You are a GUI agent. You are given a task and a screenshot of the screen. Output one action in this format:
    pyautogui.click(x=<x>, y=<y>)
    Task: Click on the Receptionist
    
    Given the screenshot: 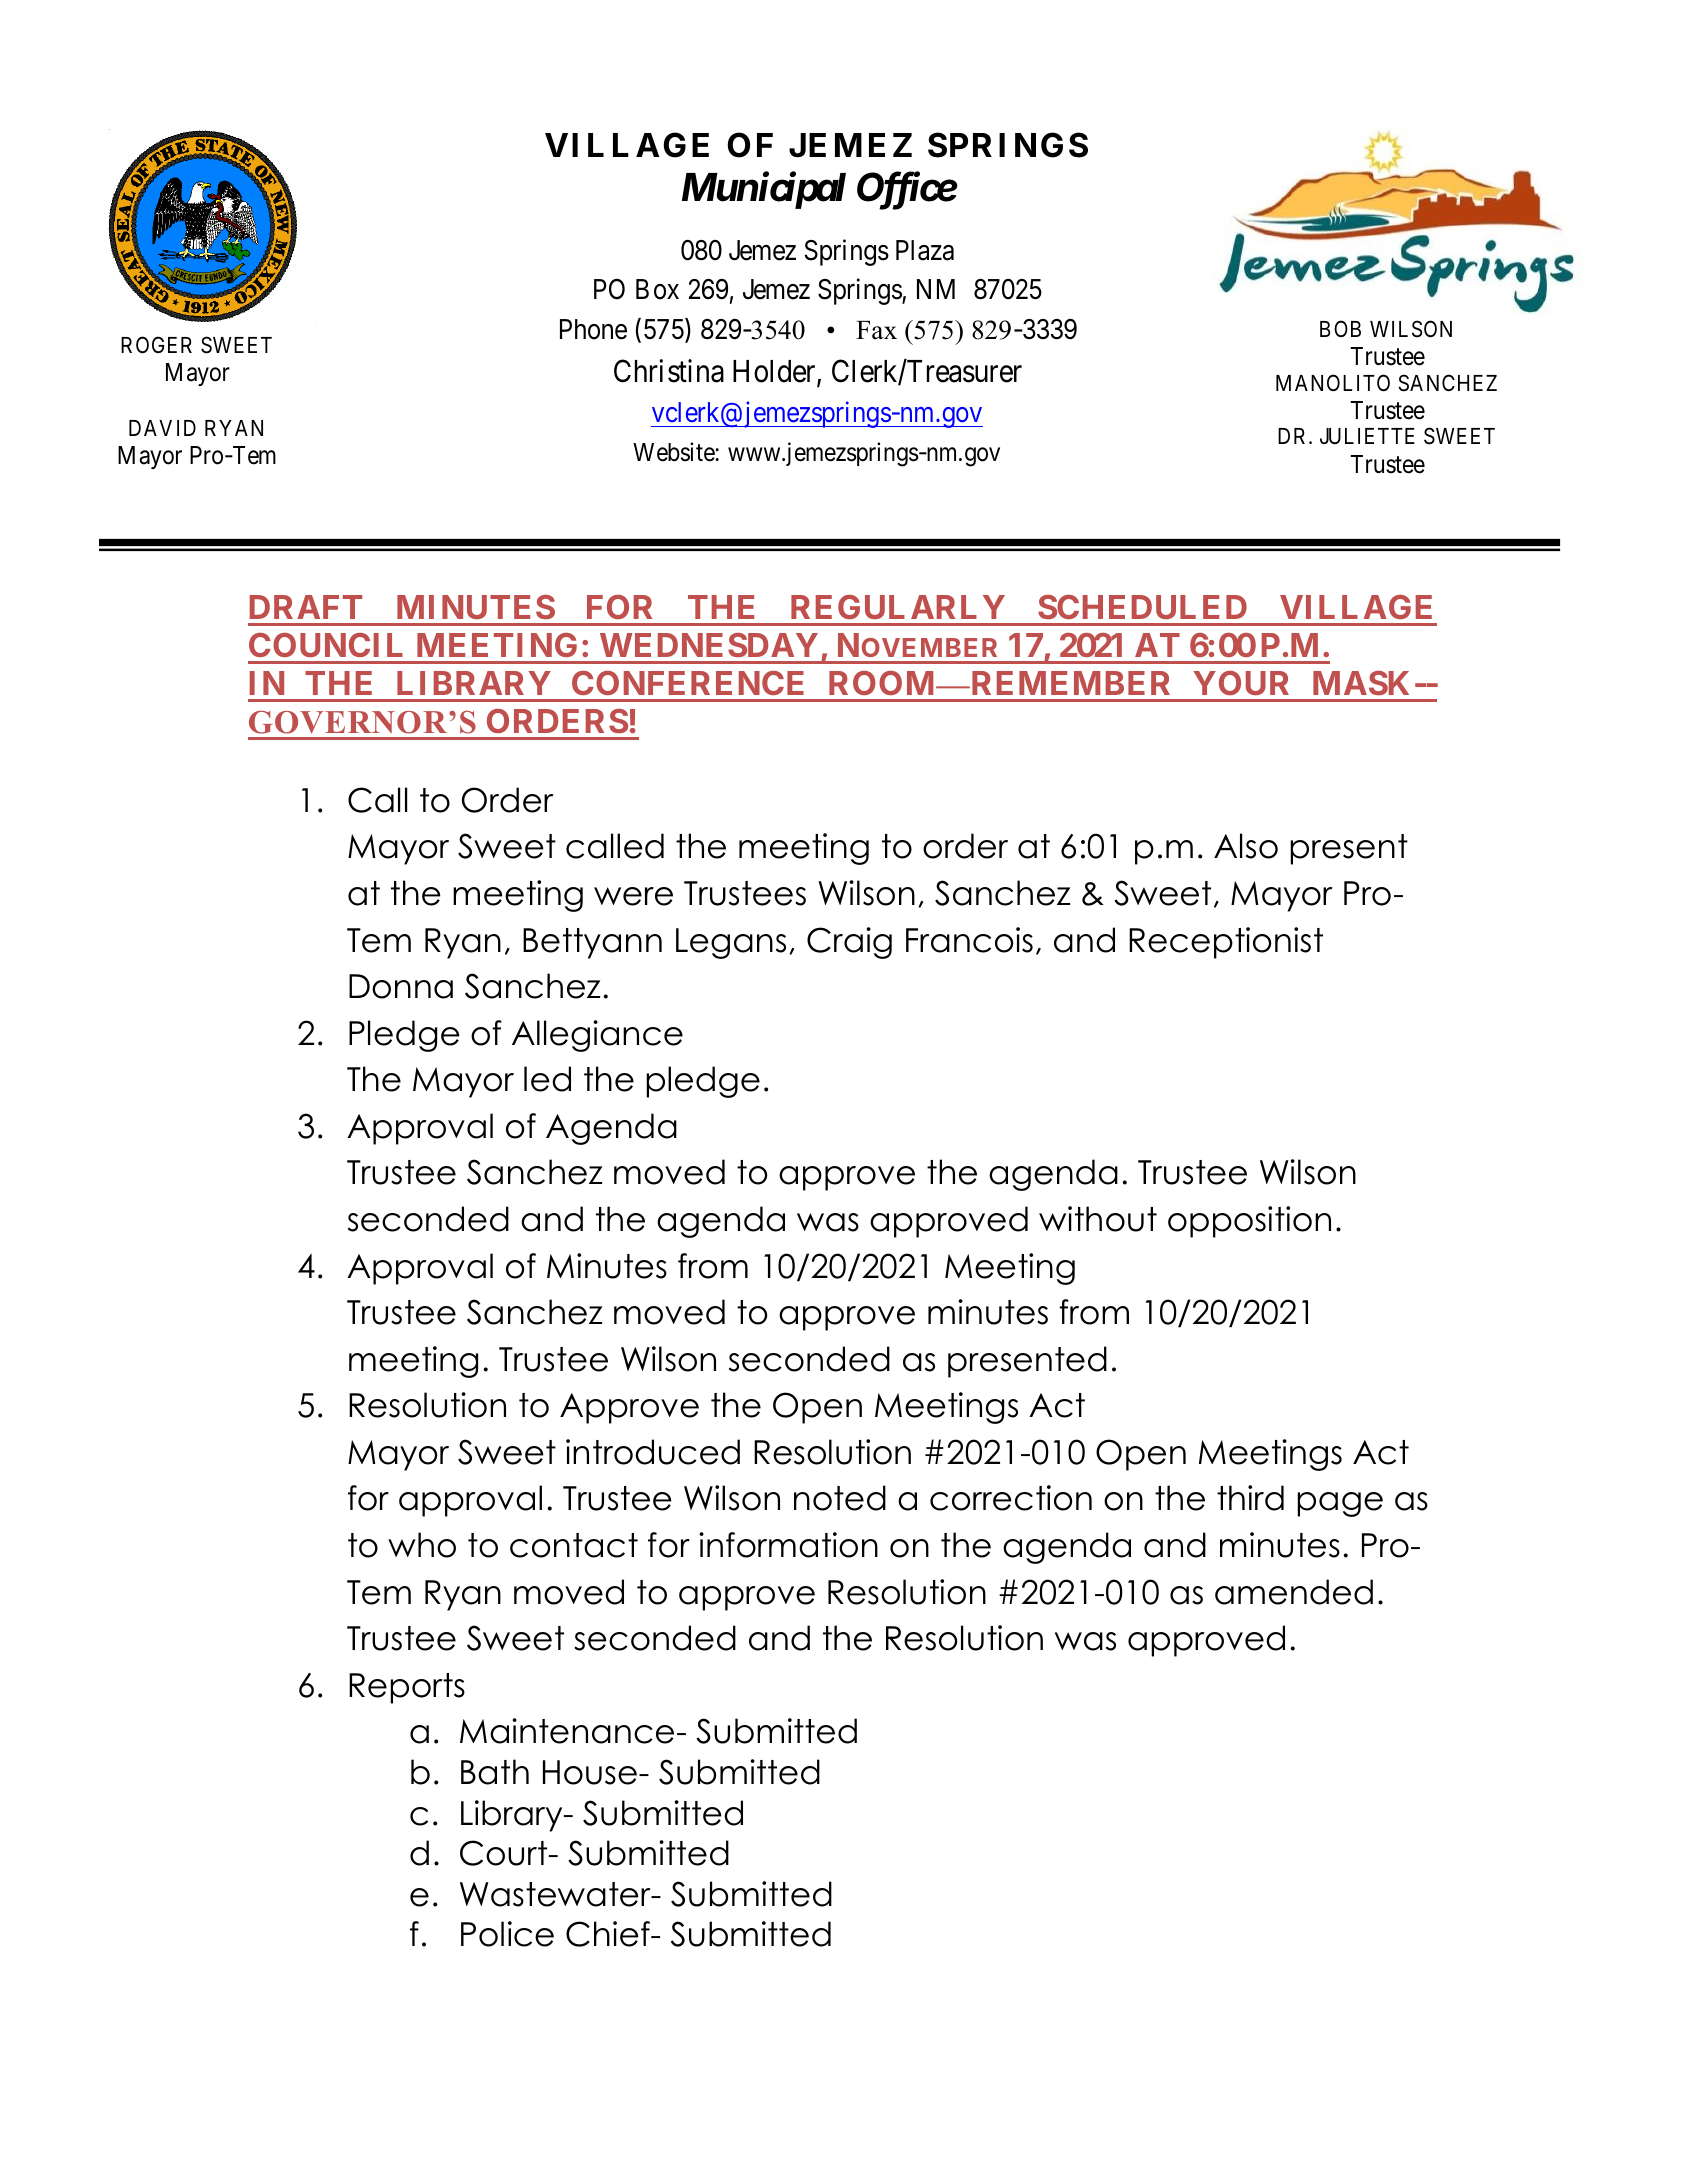 What is the action you would take?
    pyautogui.click(x=1226, y=943)
